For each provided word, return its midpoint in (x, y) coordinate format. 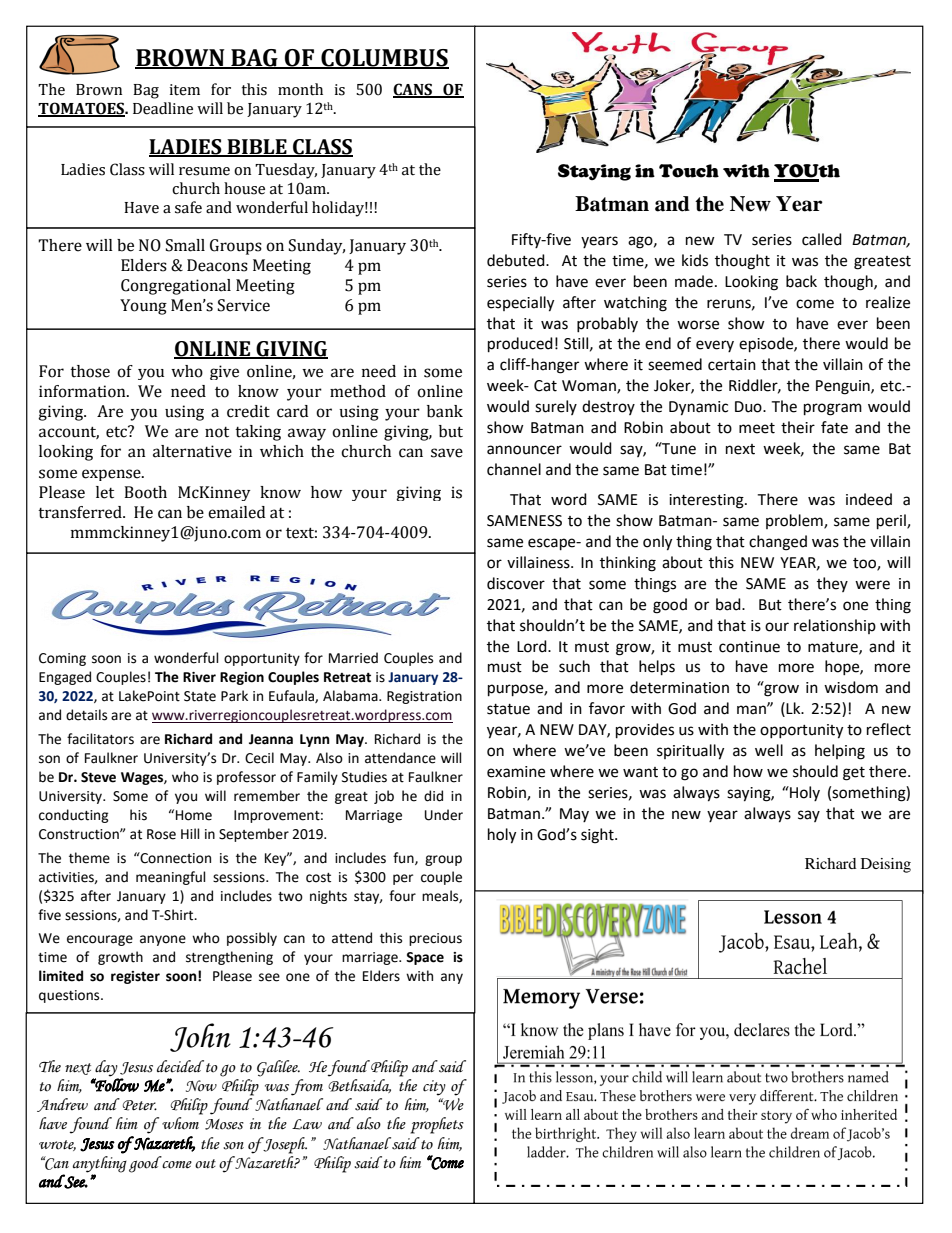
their (798, 427)
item (184, 90)
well (769, 750)
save (447, 453)
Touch (689, 171)
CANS (414, 90)
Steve (98, 777)
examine (516, 772)
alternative (192, 451)
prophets (437, 1125)
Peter (140, 1105)
